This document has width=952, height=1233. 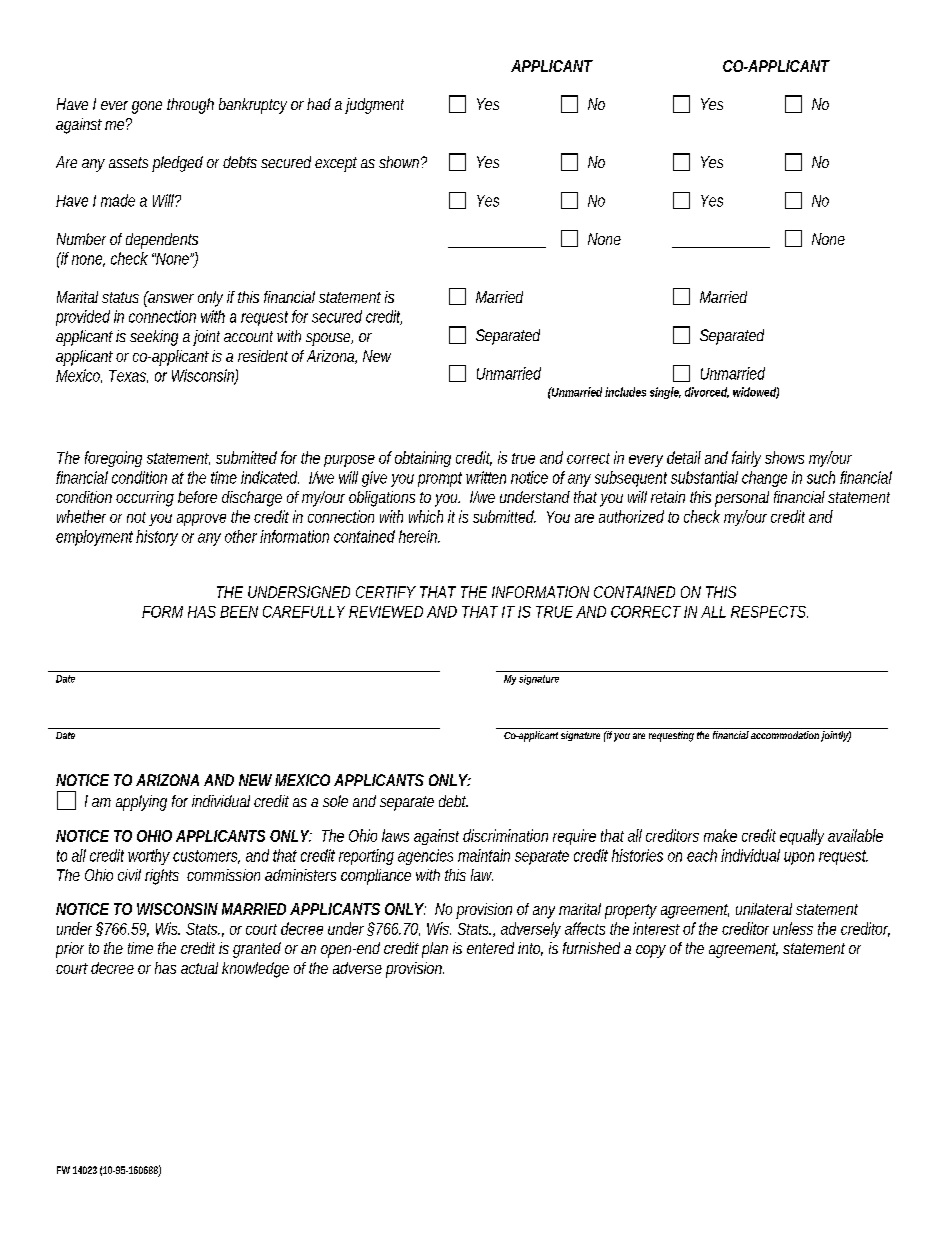 I want to click on herein, so click(x=419, y=536).
